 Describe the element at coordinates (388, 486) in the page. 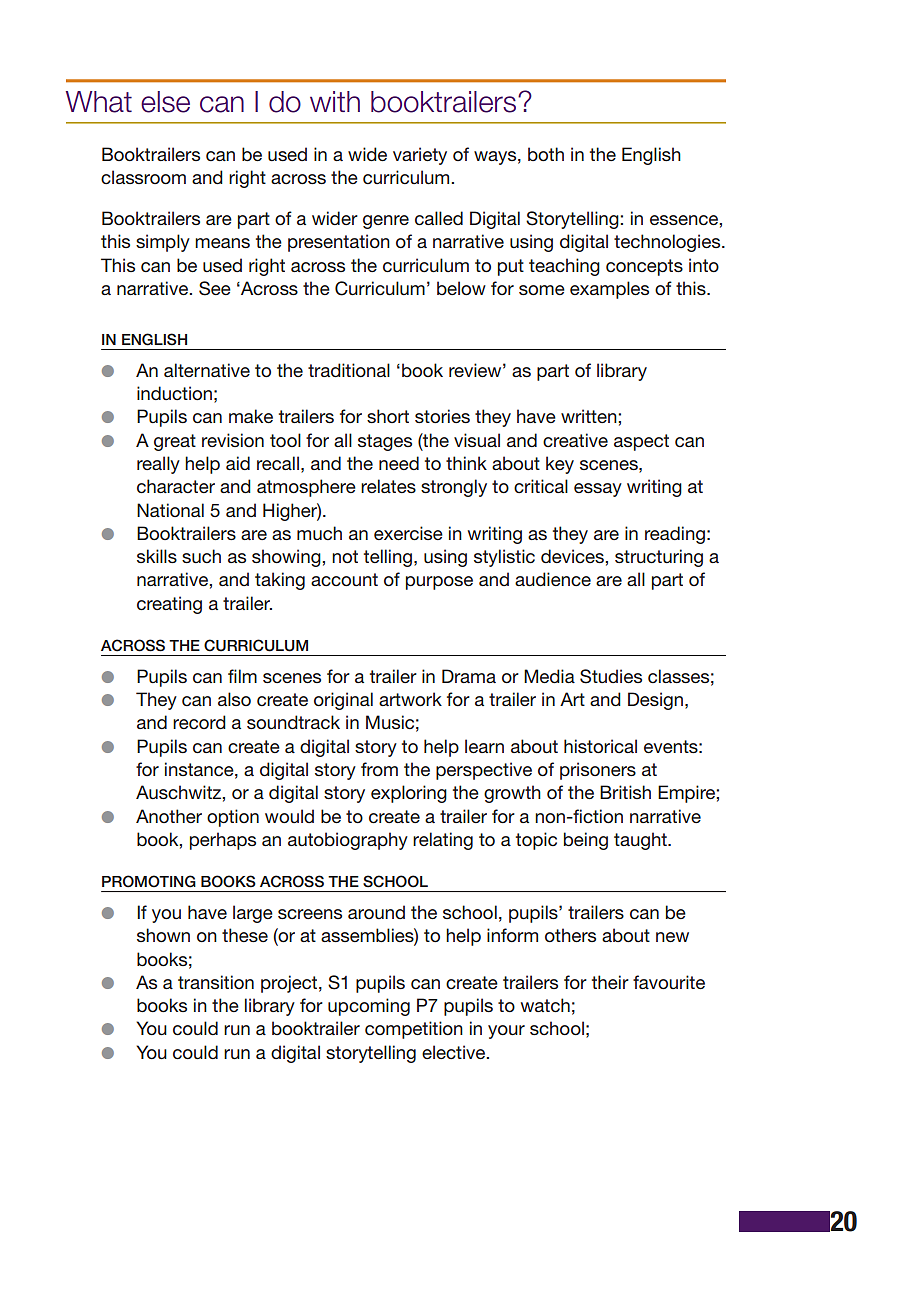

I see `relates` at that location.
